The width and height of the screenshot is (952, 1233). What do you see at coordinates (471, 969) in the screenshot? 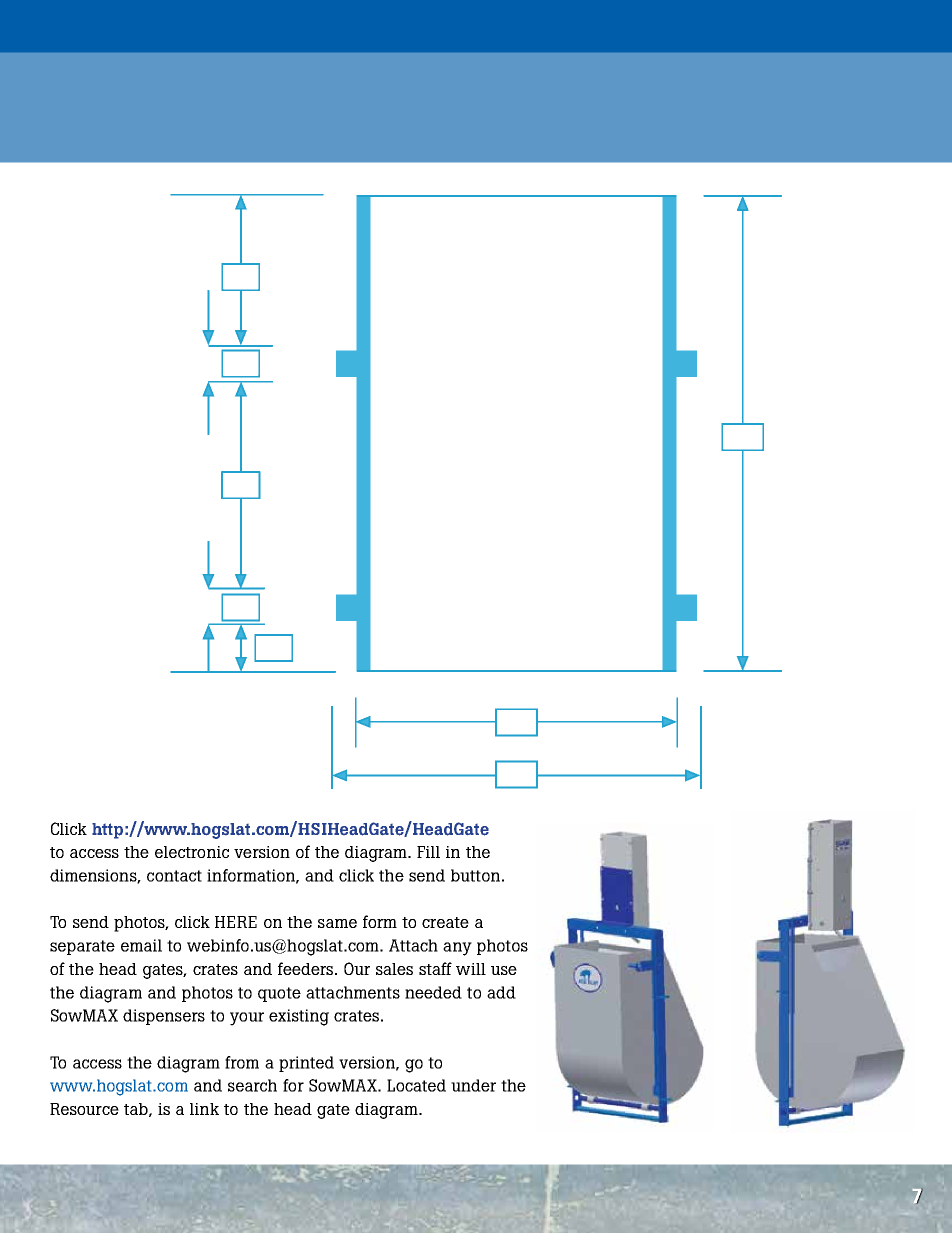
I see `will` at bounding box center [471, 969].
